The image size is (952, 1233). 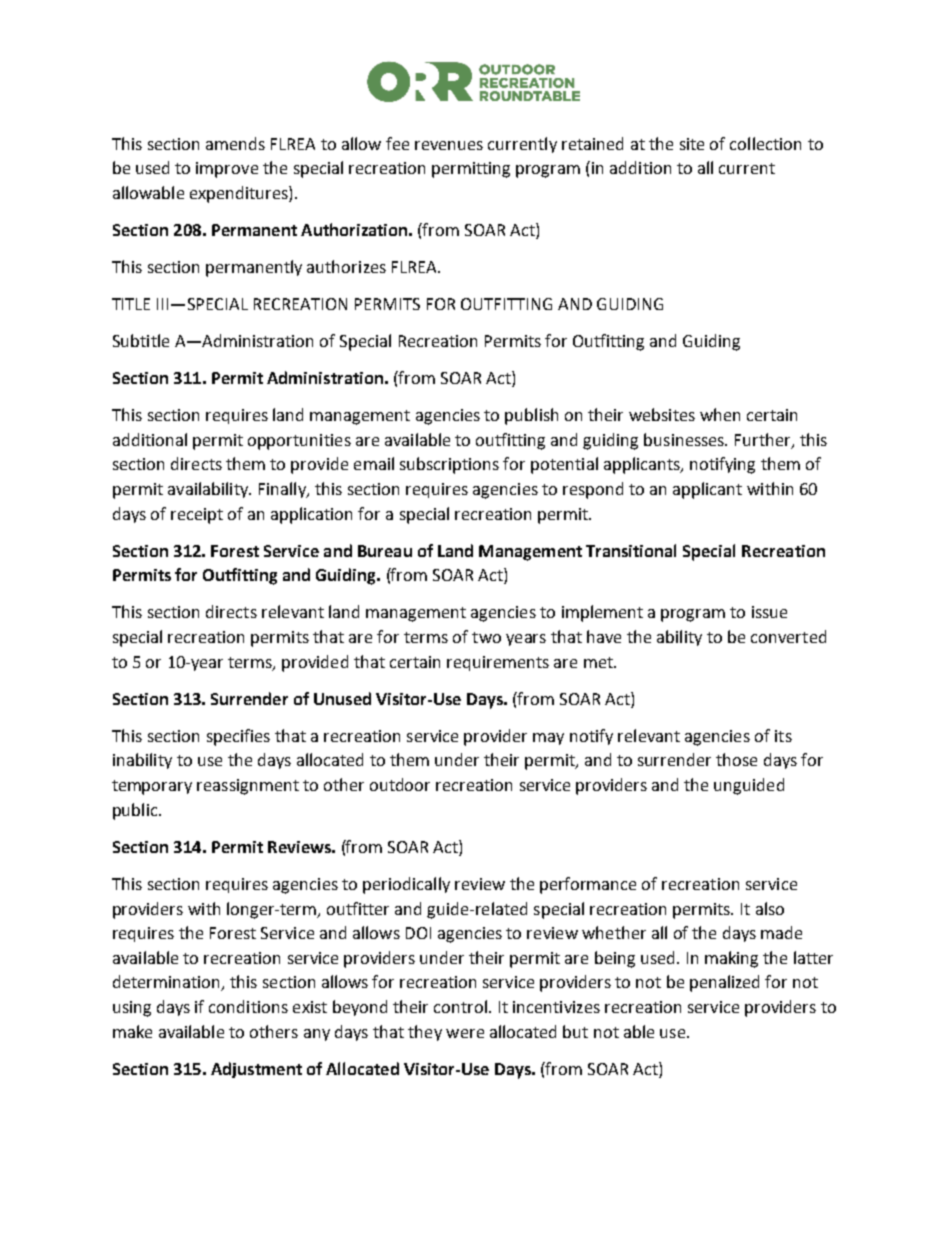 I want to click on specifies, so click(x=238, y=737).
